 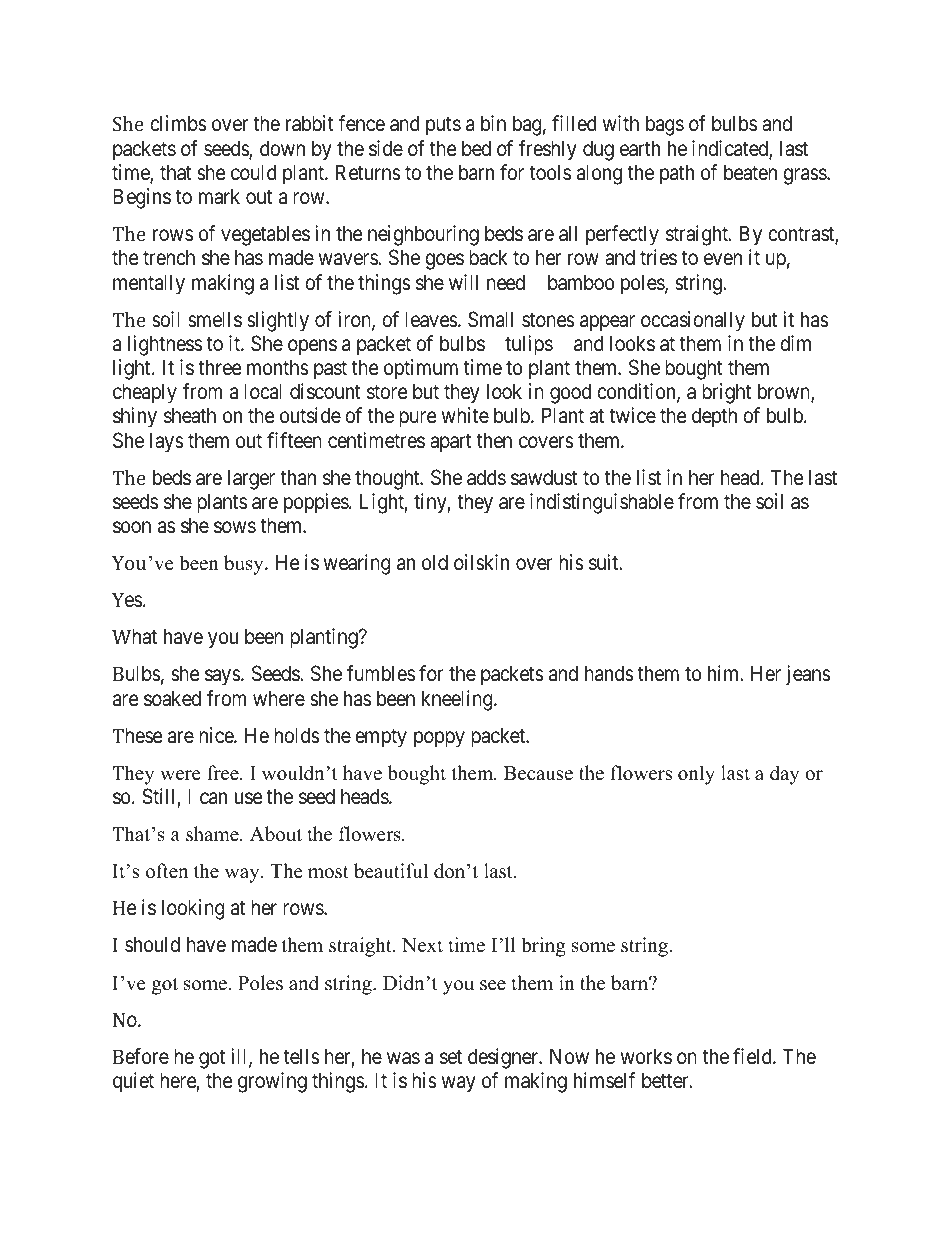 What do you see at coordinates (443, 126) in the screenshot?
I see `puts` at bounding box center [443, 126].
